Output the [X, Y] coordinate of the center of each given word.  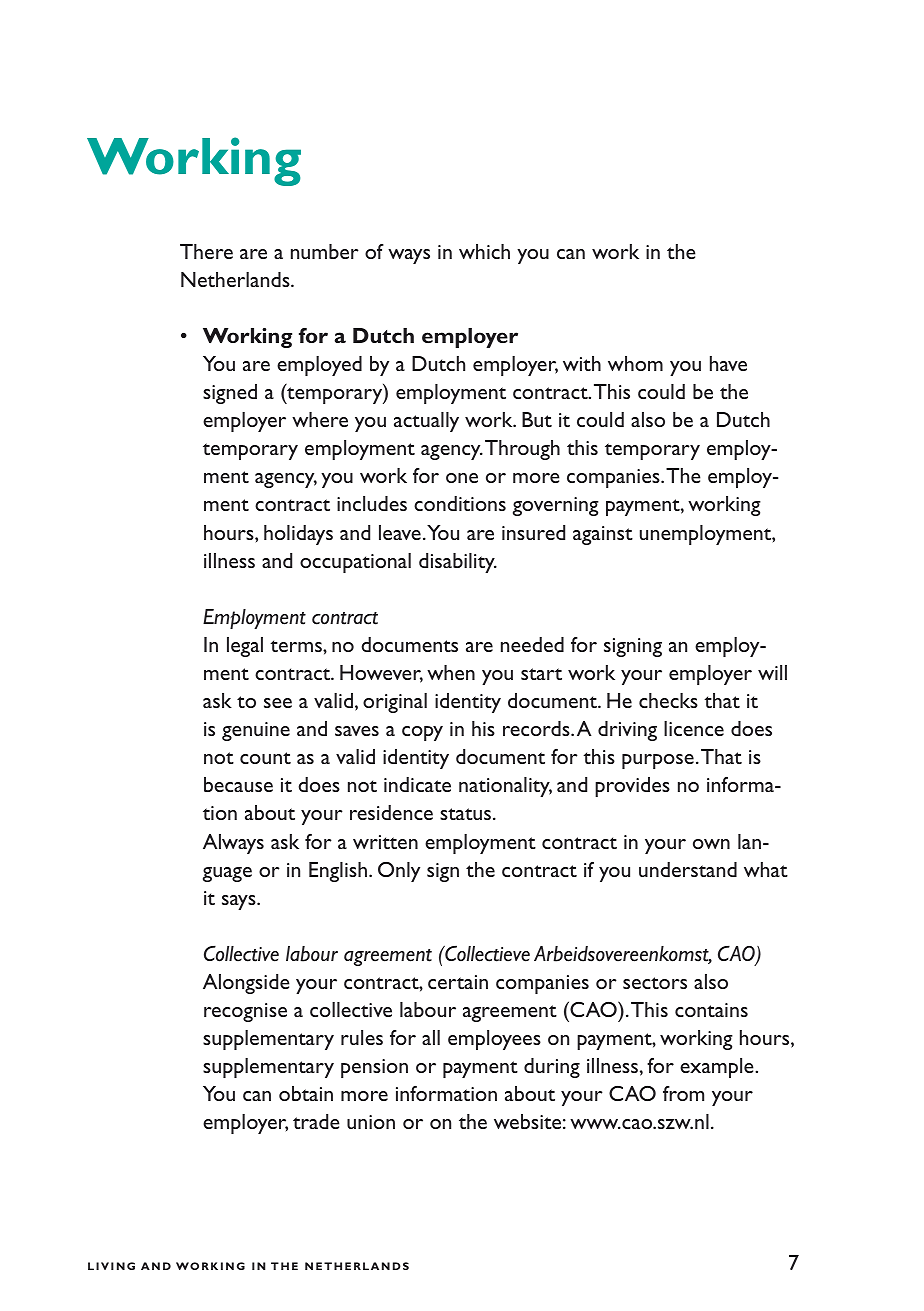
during [552, 1068]
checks [668, 700]
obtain [306, 1093]
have [728, 363]
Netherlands [236, 279]
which [484, 251]
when [451, 672]
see [278, 703]
